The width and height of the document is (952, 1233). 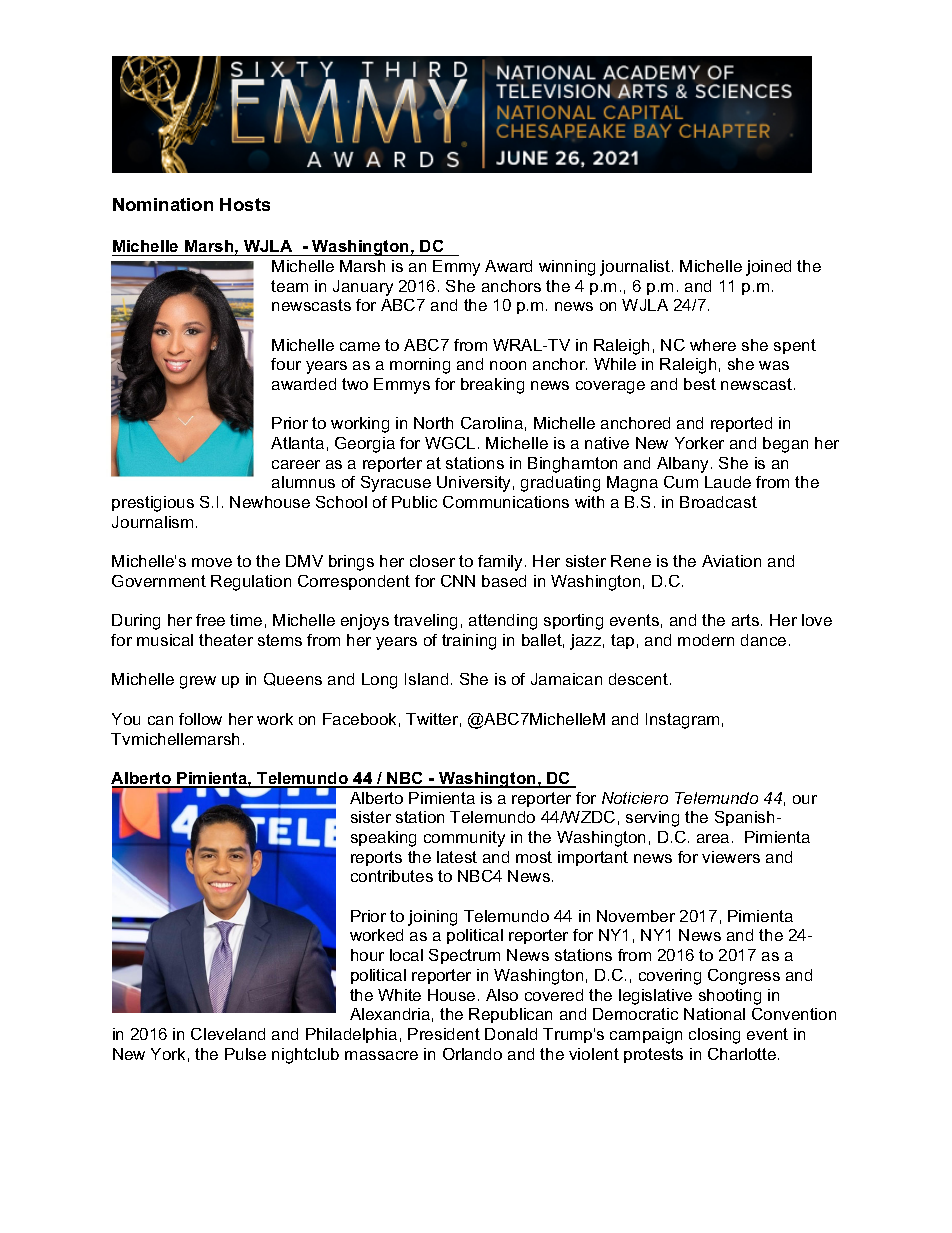 I want to click on training, so click(x=469, y=642).
